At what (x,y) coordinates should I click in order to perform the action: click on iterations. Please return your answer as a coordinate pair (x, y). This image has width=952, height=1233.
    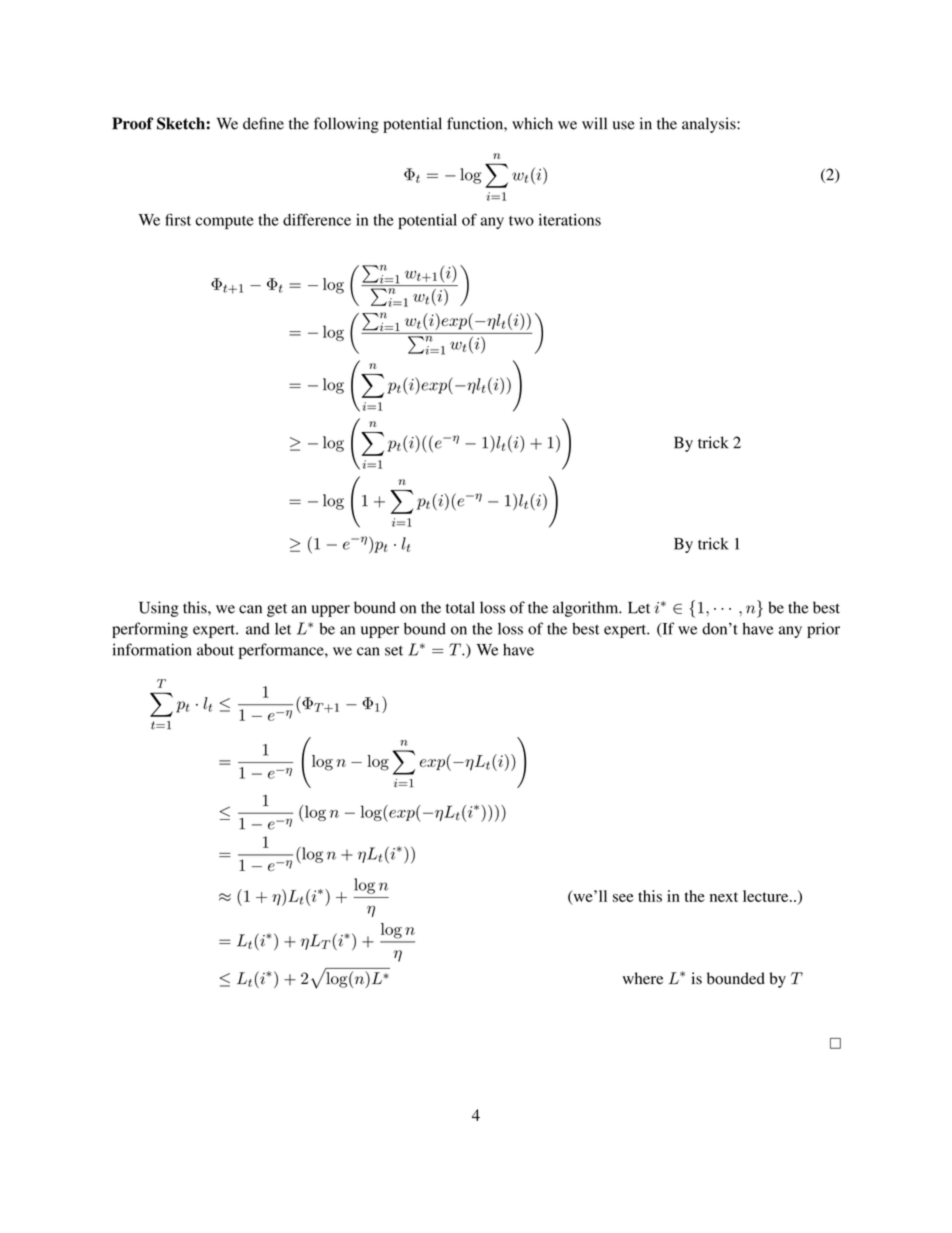
    Looking at the image, I should click on (570, 220).
